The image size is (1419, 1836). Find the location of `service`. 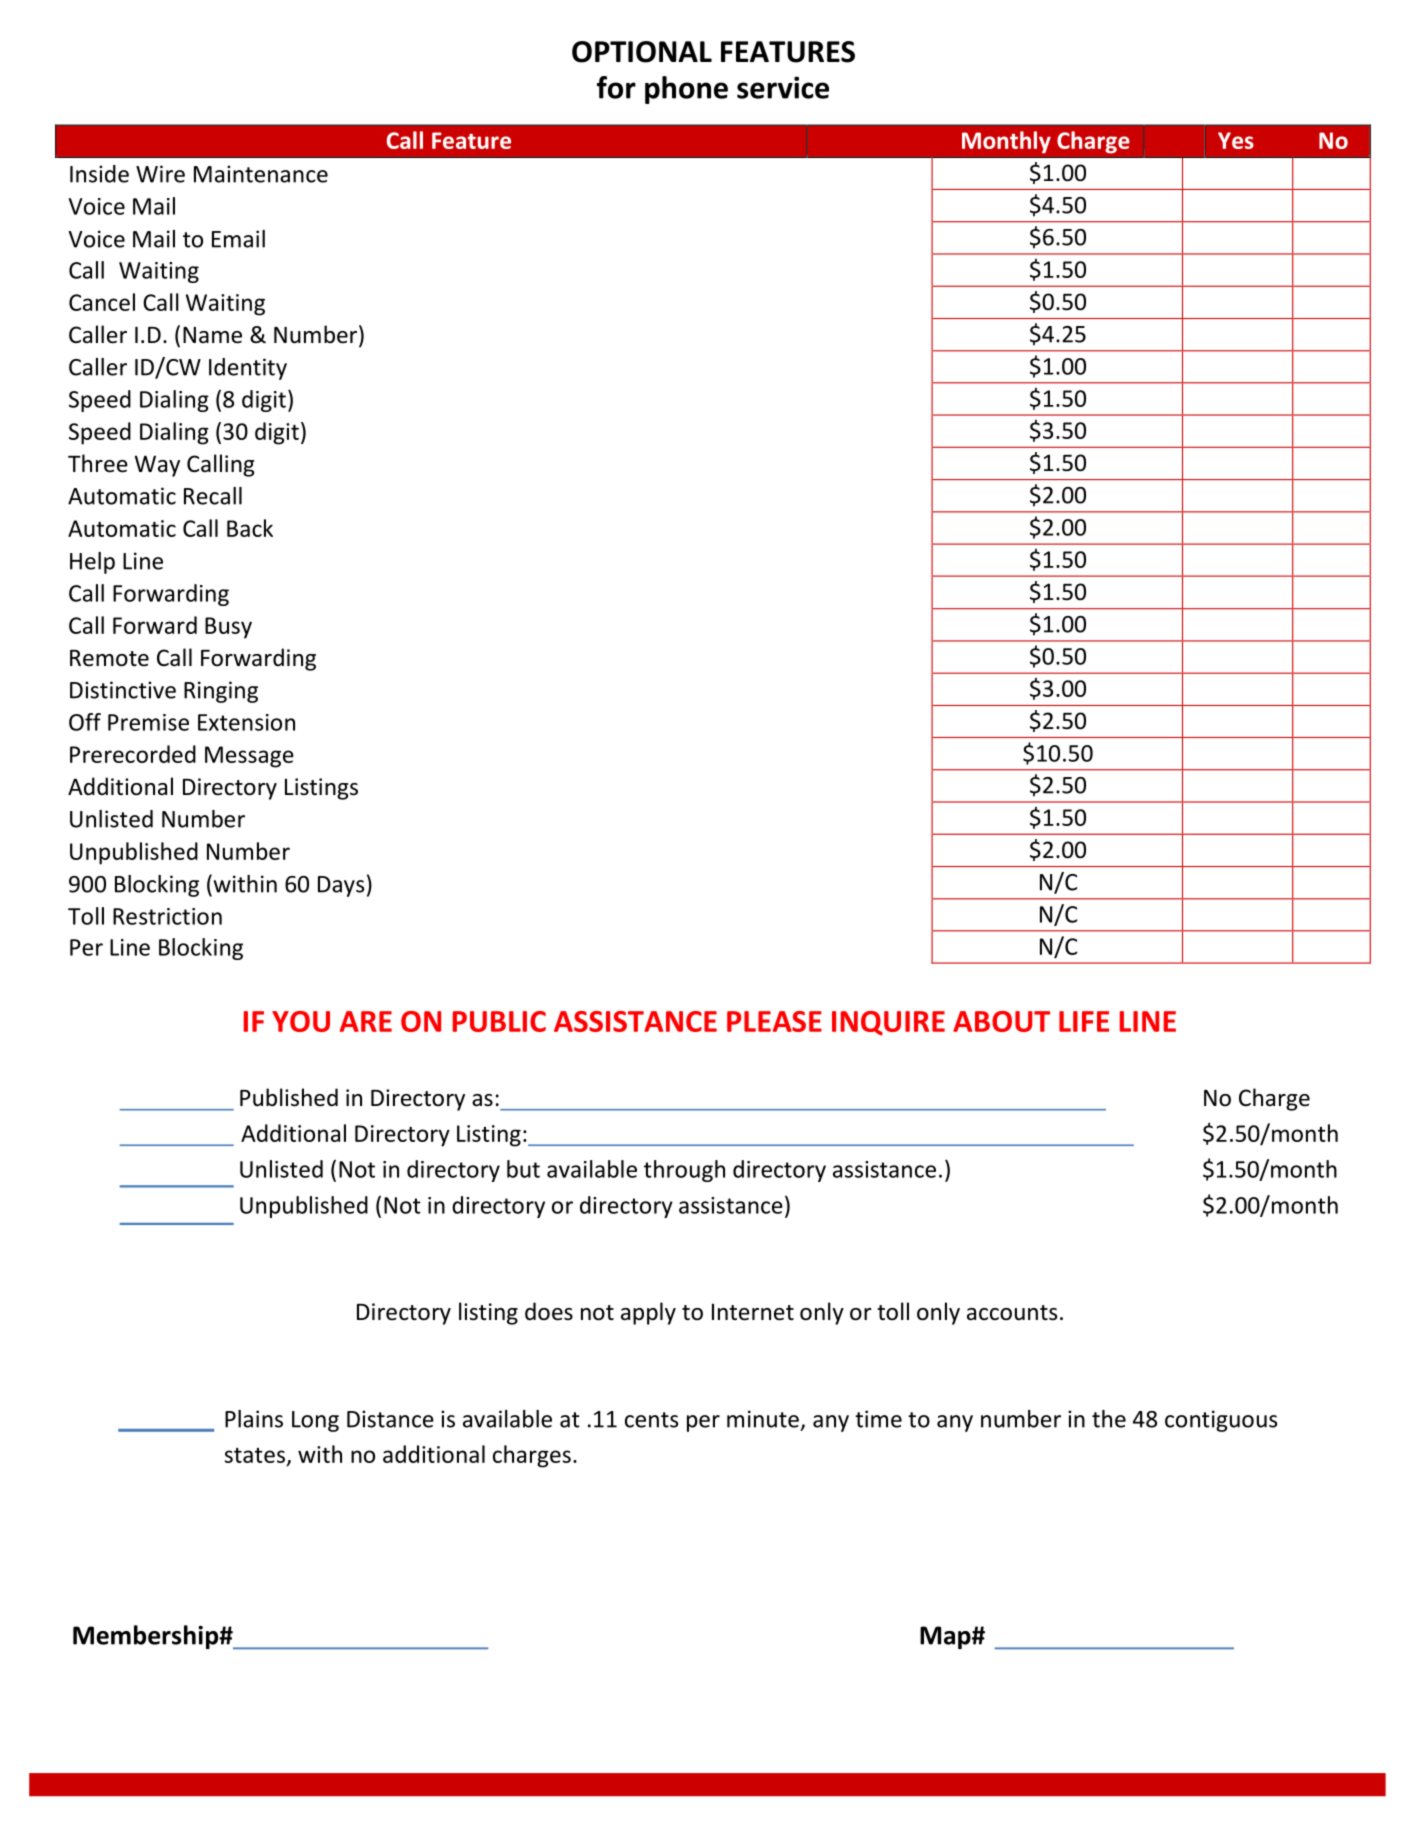

service is located at coordinates (783, 87).
